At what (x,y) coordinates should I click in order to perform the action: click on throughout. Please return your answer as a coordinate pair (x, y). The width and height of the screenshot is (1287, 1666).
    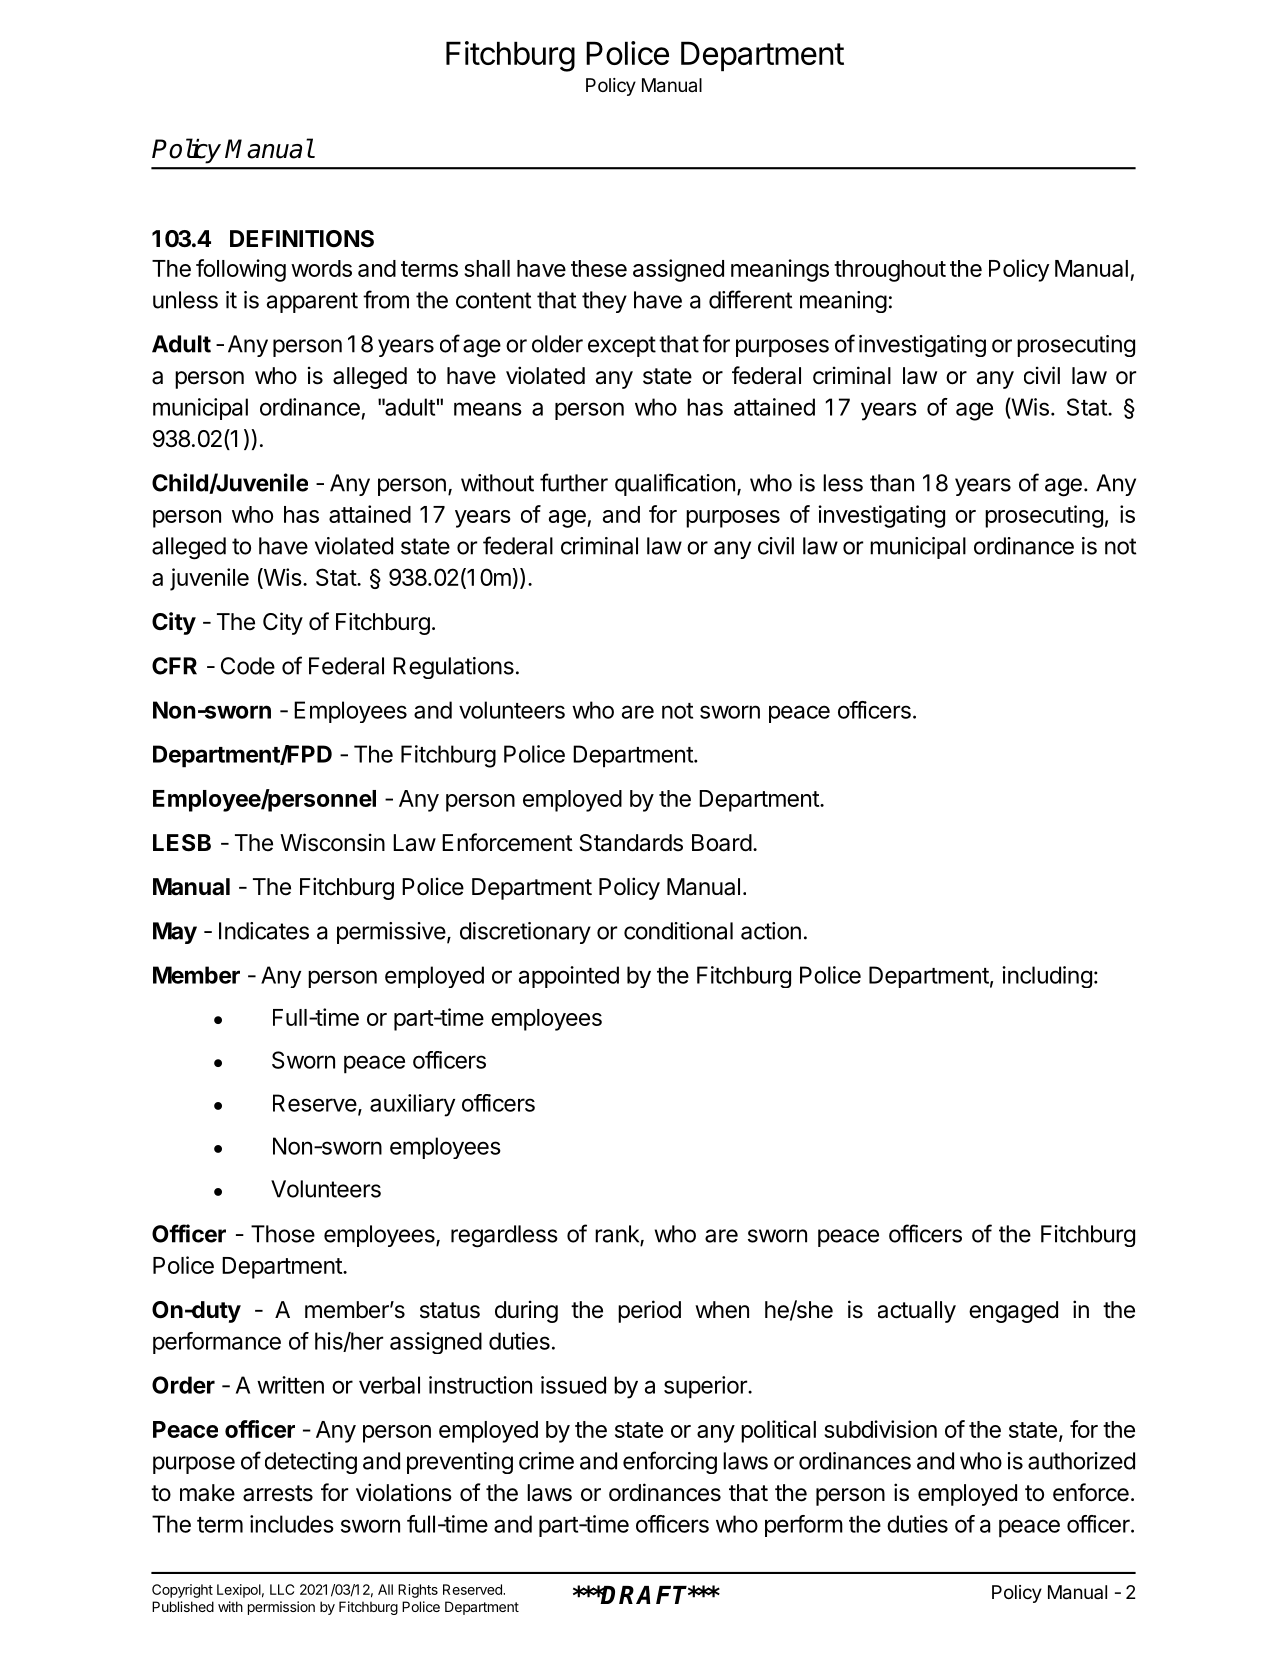
    Looking at the image, I should click on (890, 271).
